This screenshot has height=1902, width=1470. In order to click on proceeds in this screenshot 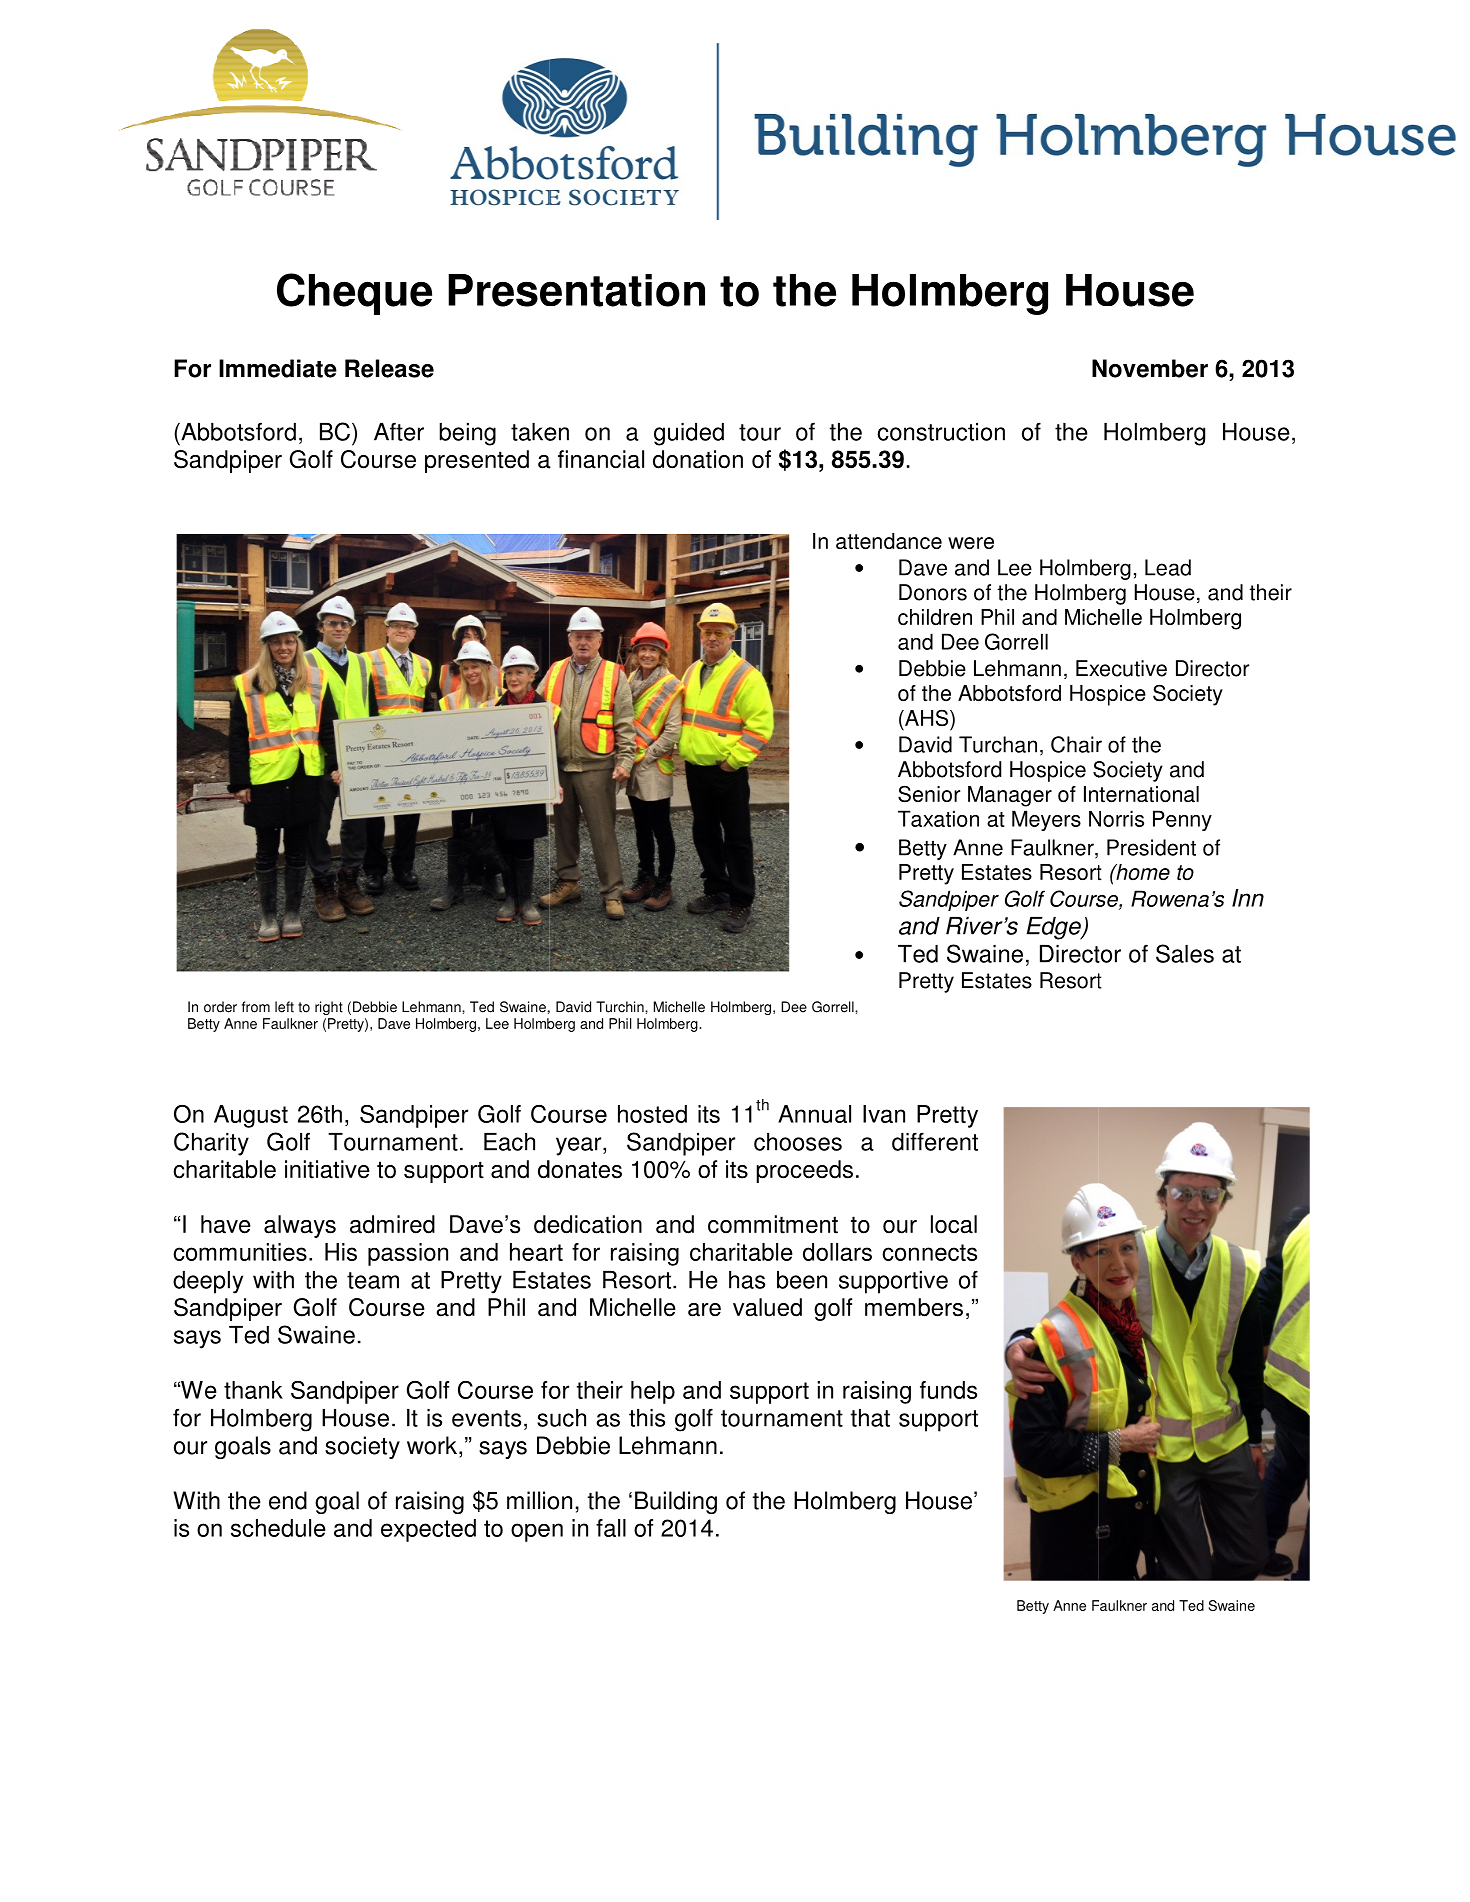, I will do `click(804, 1171)`.
